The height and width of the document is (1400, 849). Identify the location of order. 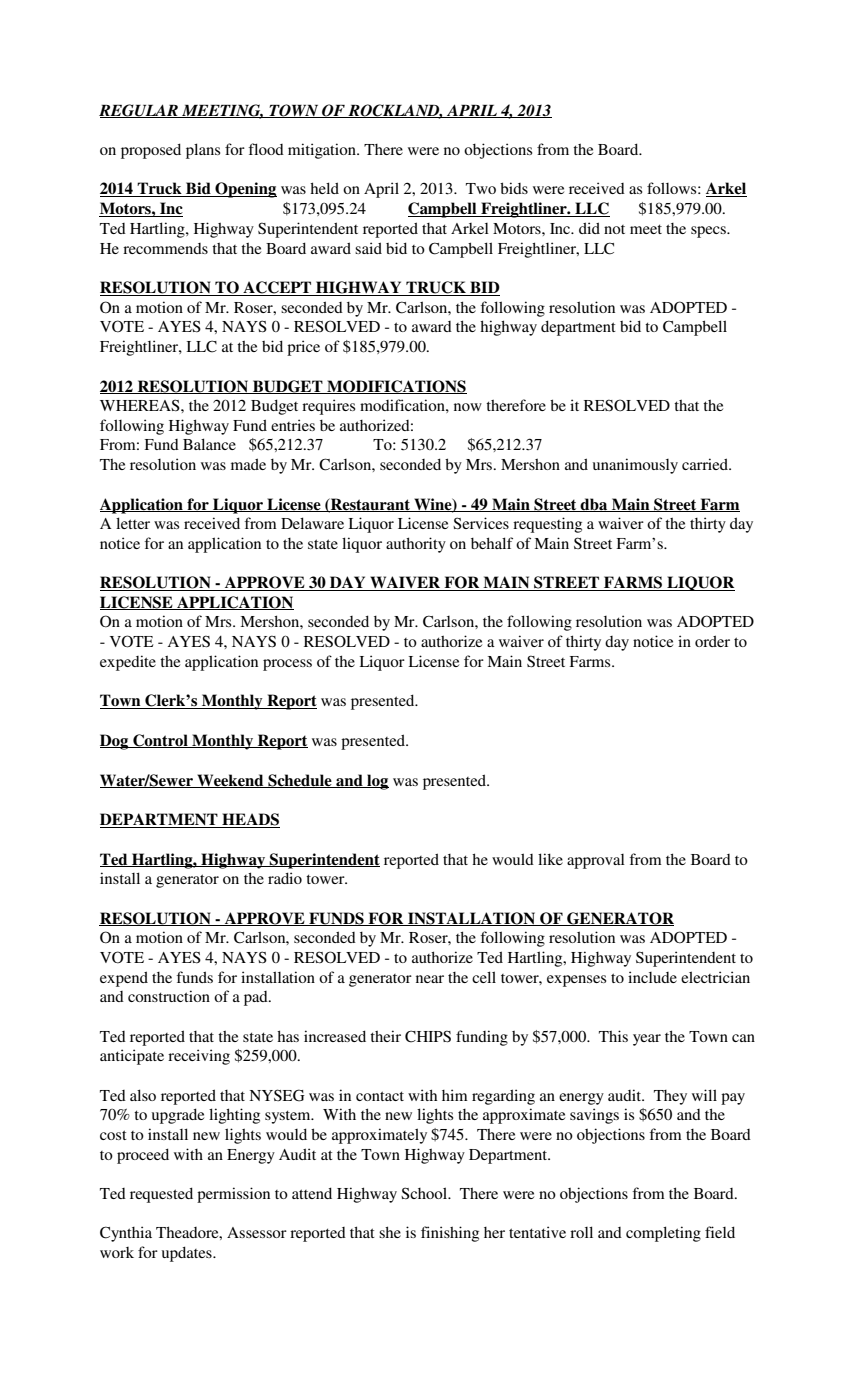
(712, 641).
